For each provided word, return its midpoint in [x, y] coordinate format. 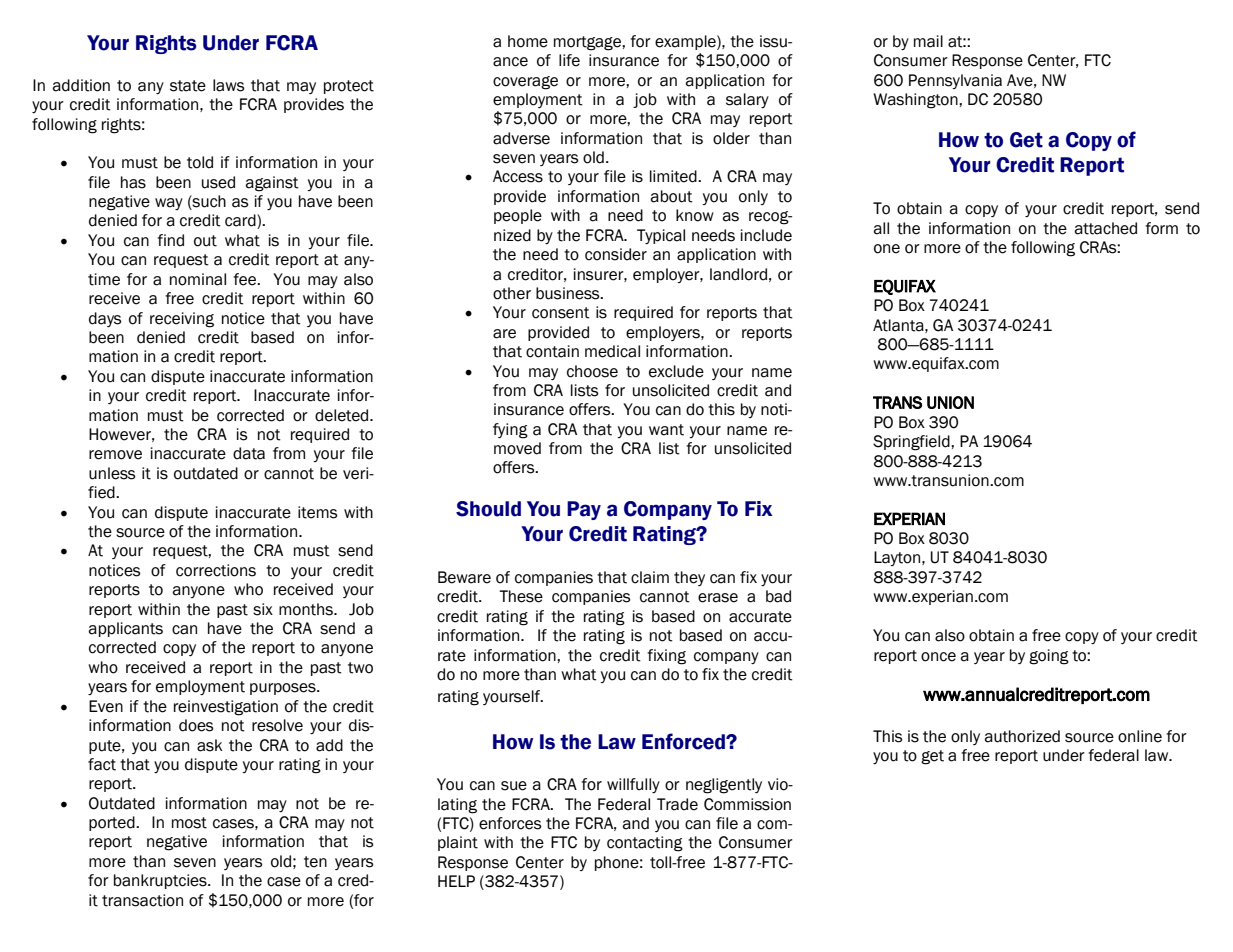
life [569, 60]
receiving [182, 320]
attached [1106, 228]
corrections [216, 570]
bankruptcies [161, 881]
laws [229, 85]
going [1049, 657]
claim [650, 577]
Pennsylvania [955, 81]
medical [612, 351]
